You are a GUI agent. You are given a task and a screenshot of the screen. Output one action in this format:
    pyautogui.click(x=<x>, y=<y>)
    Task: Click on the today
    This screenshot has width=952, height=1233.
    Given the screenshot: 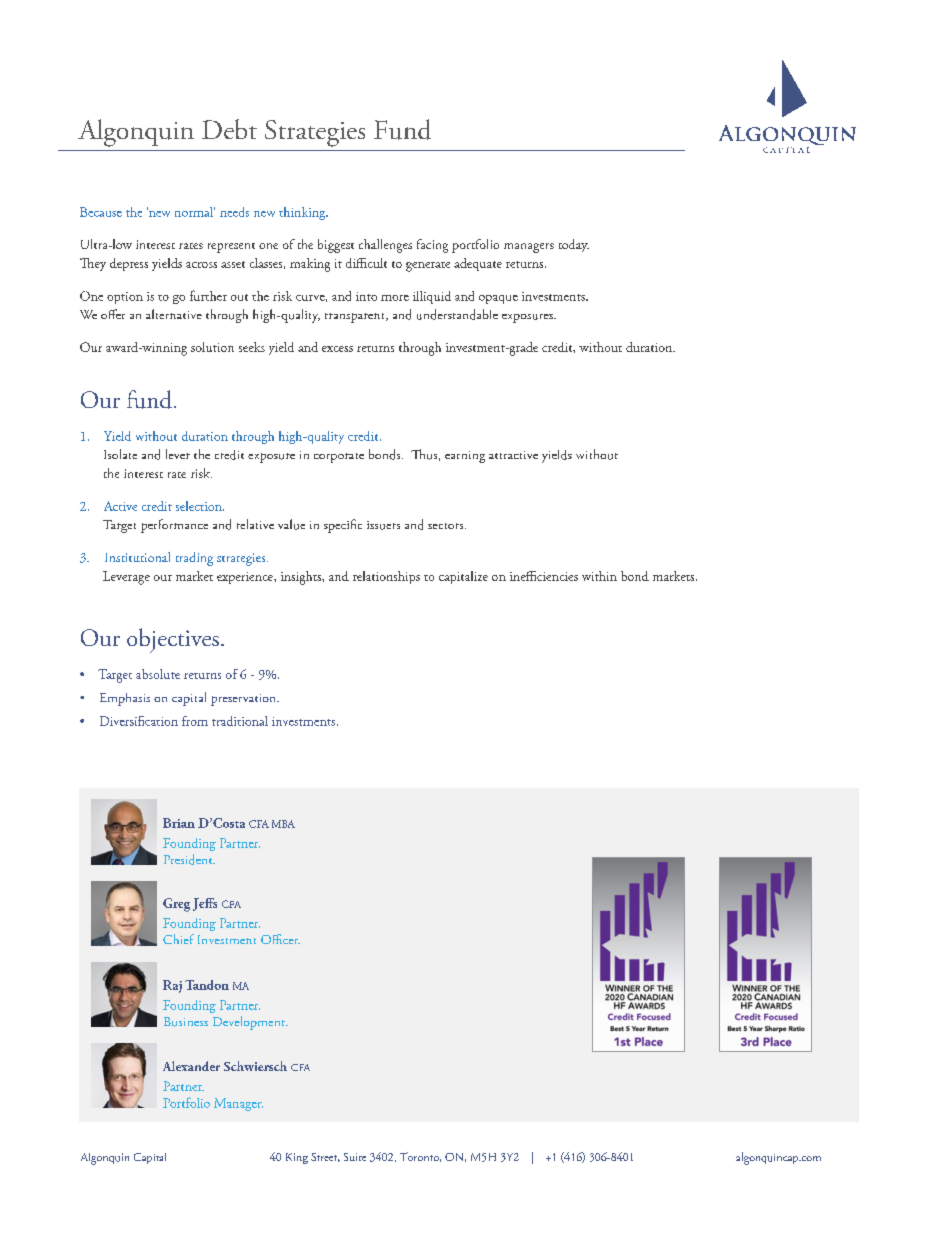 What is the action you would take?
    pyautogui.click(x=574, y=245)
